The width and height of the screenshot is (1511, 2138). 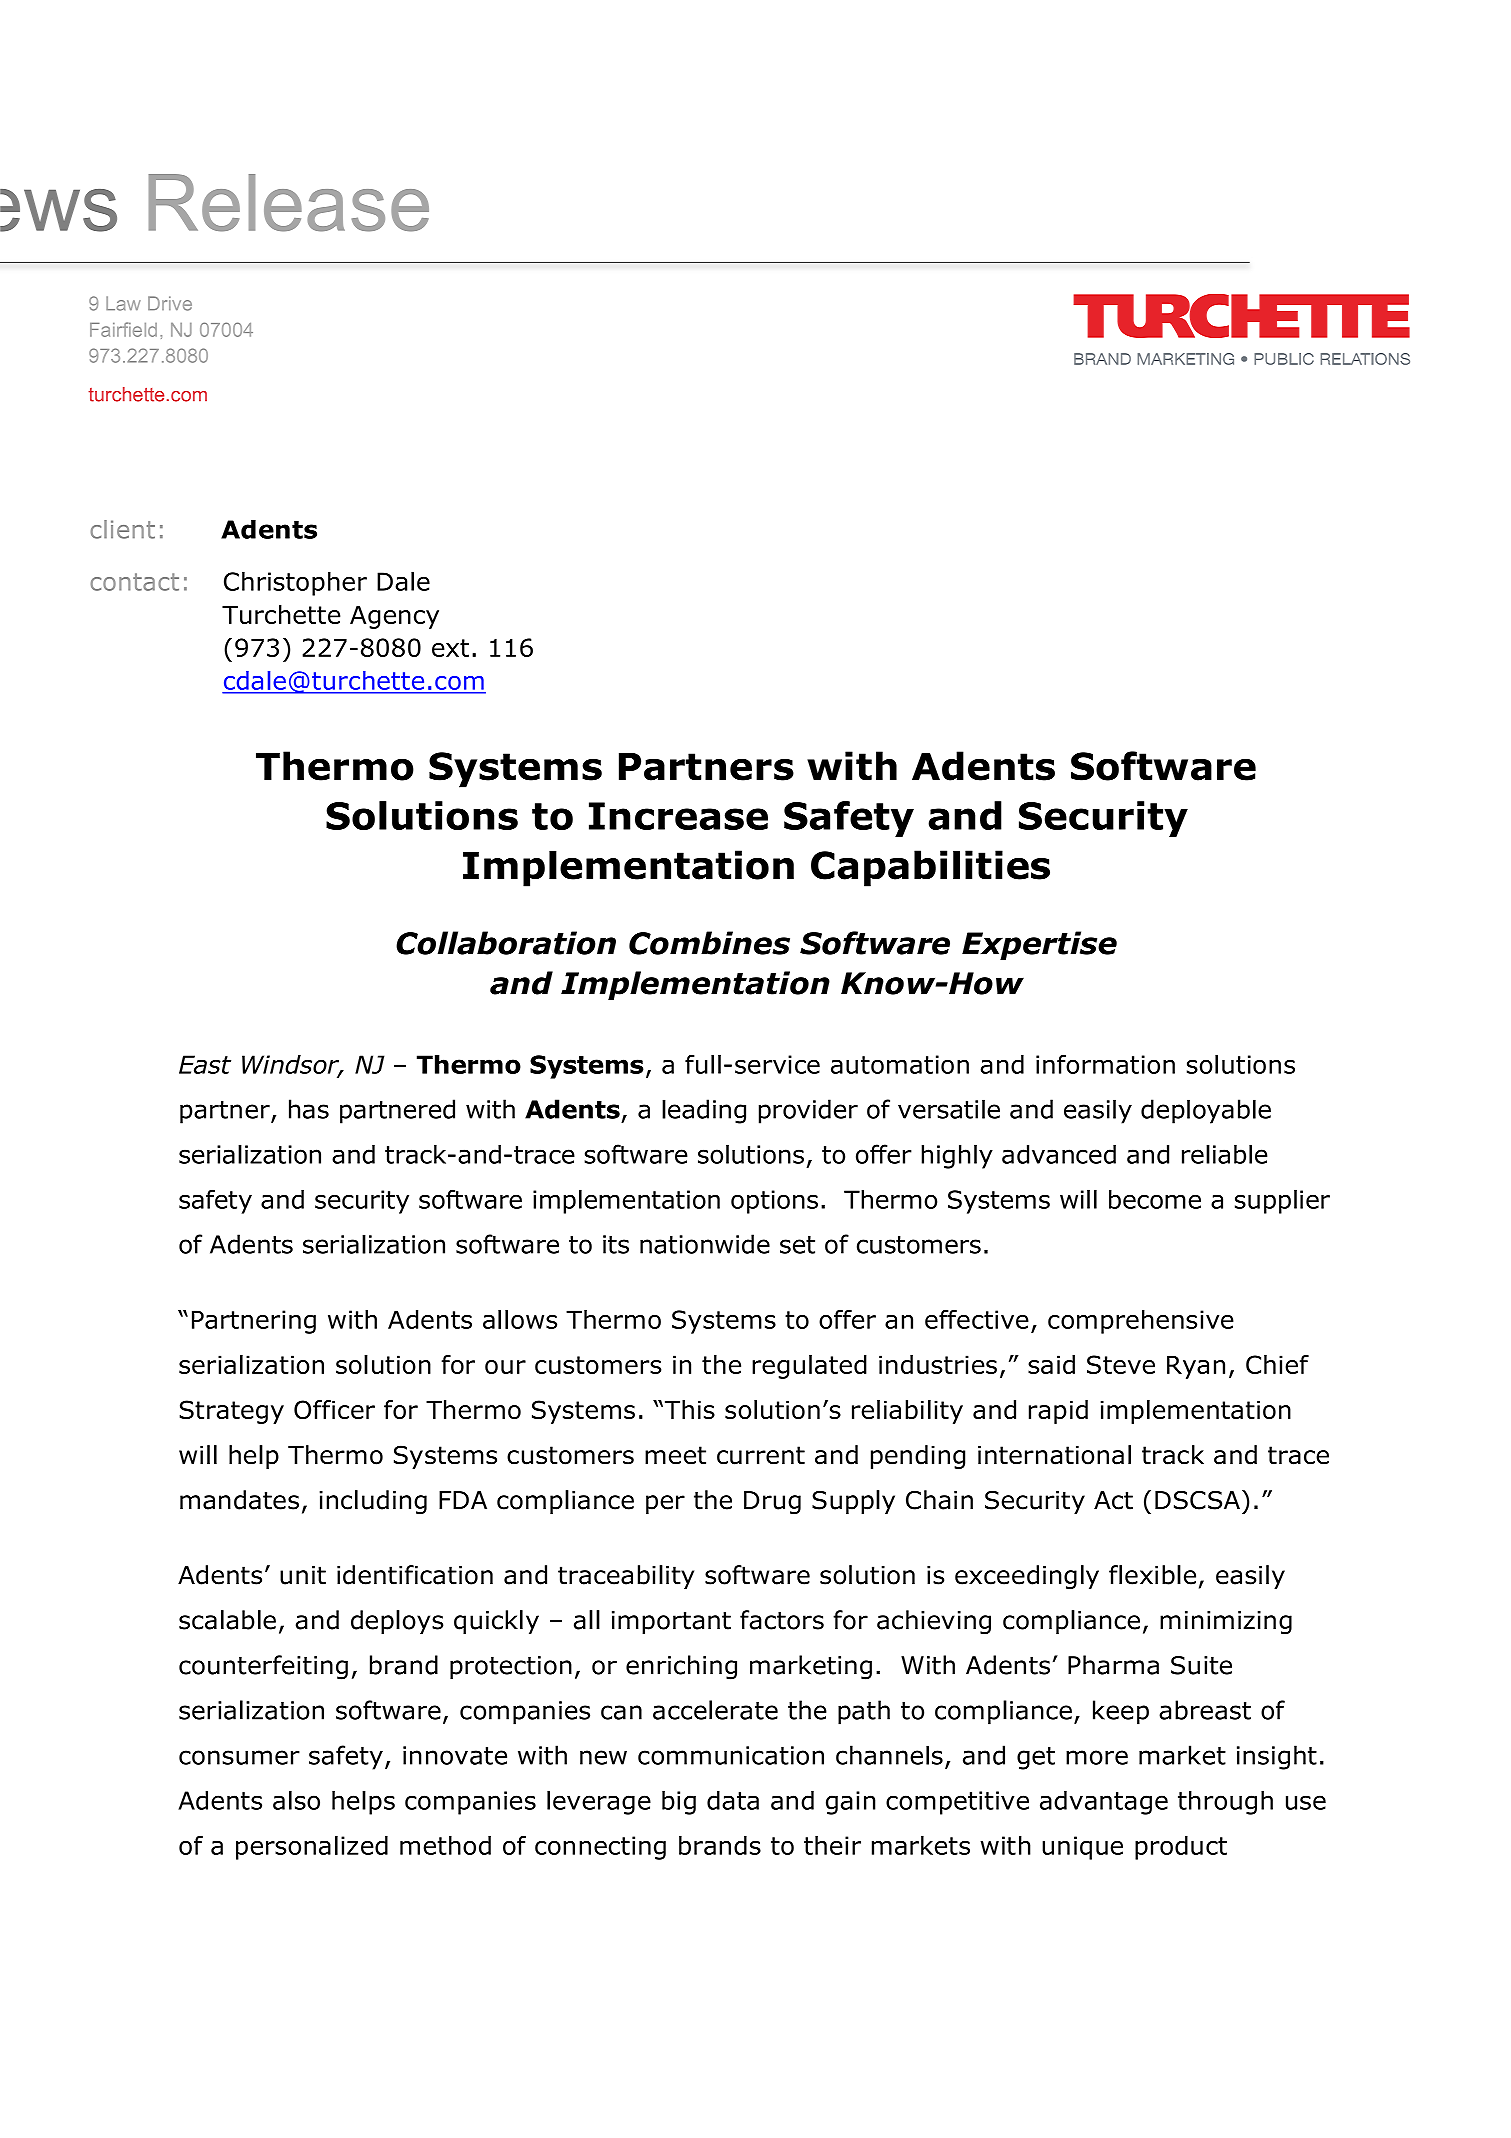 What do you see at coordinates (450, 648) in the screenshot?
I see `ext` at bounding box center [450, 648].
